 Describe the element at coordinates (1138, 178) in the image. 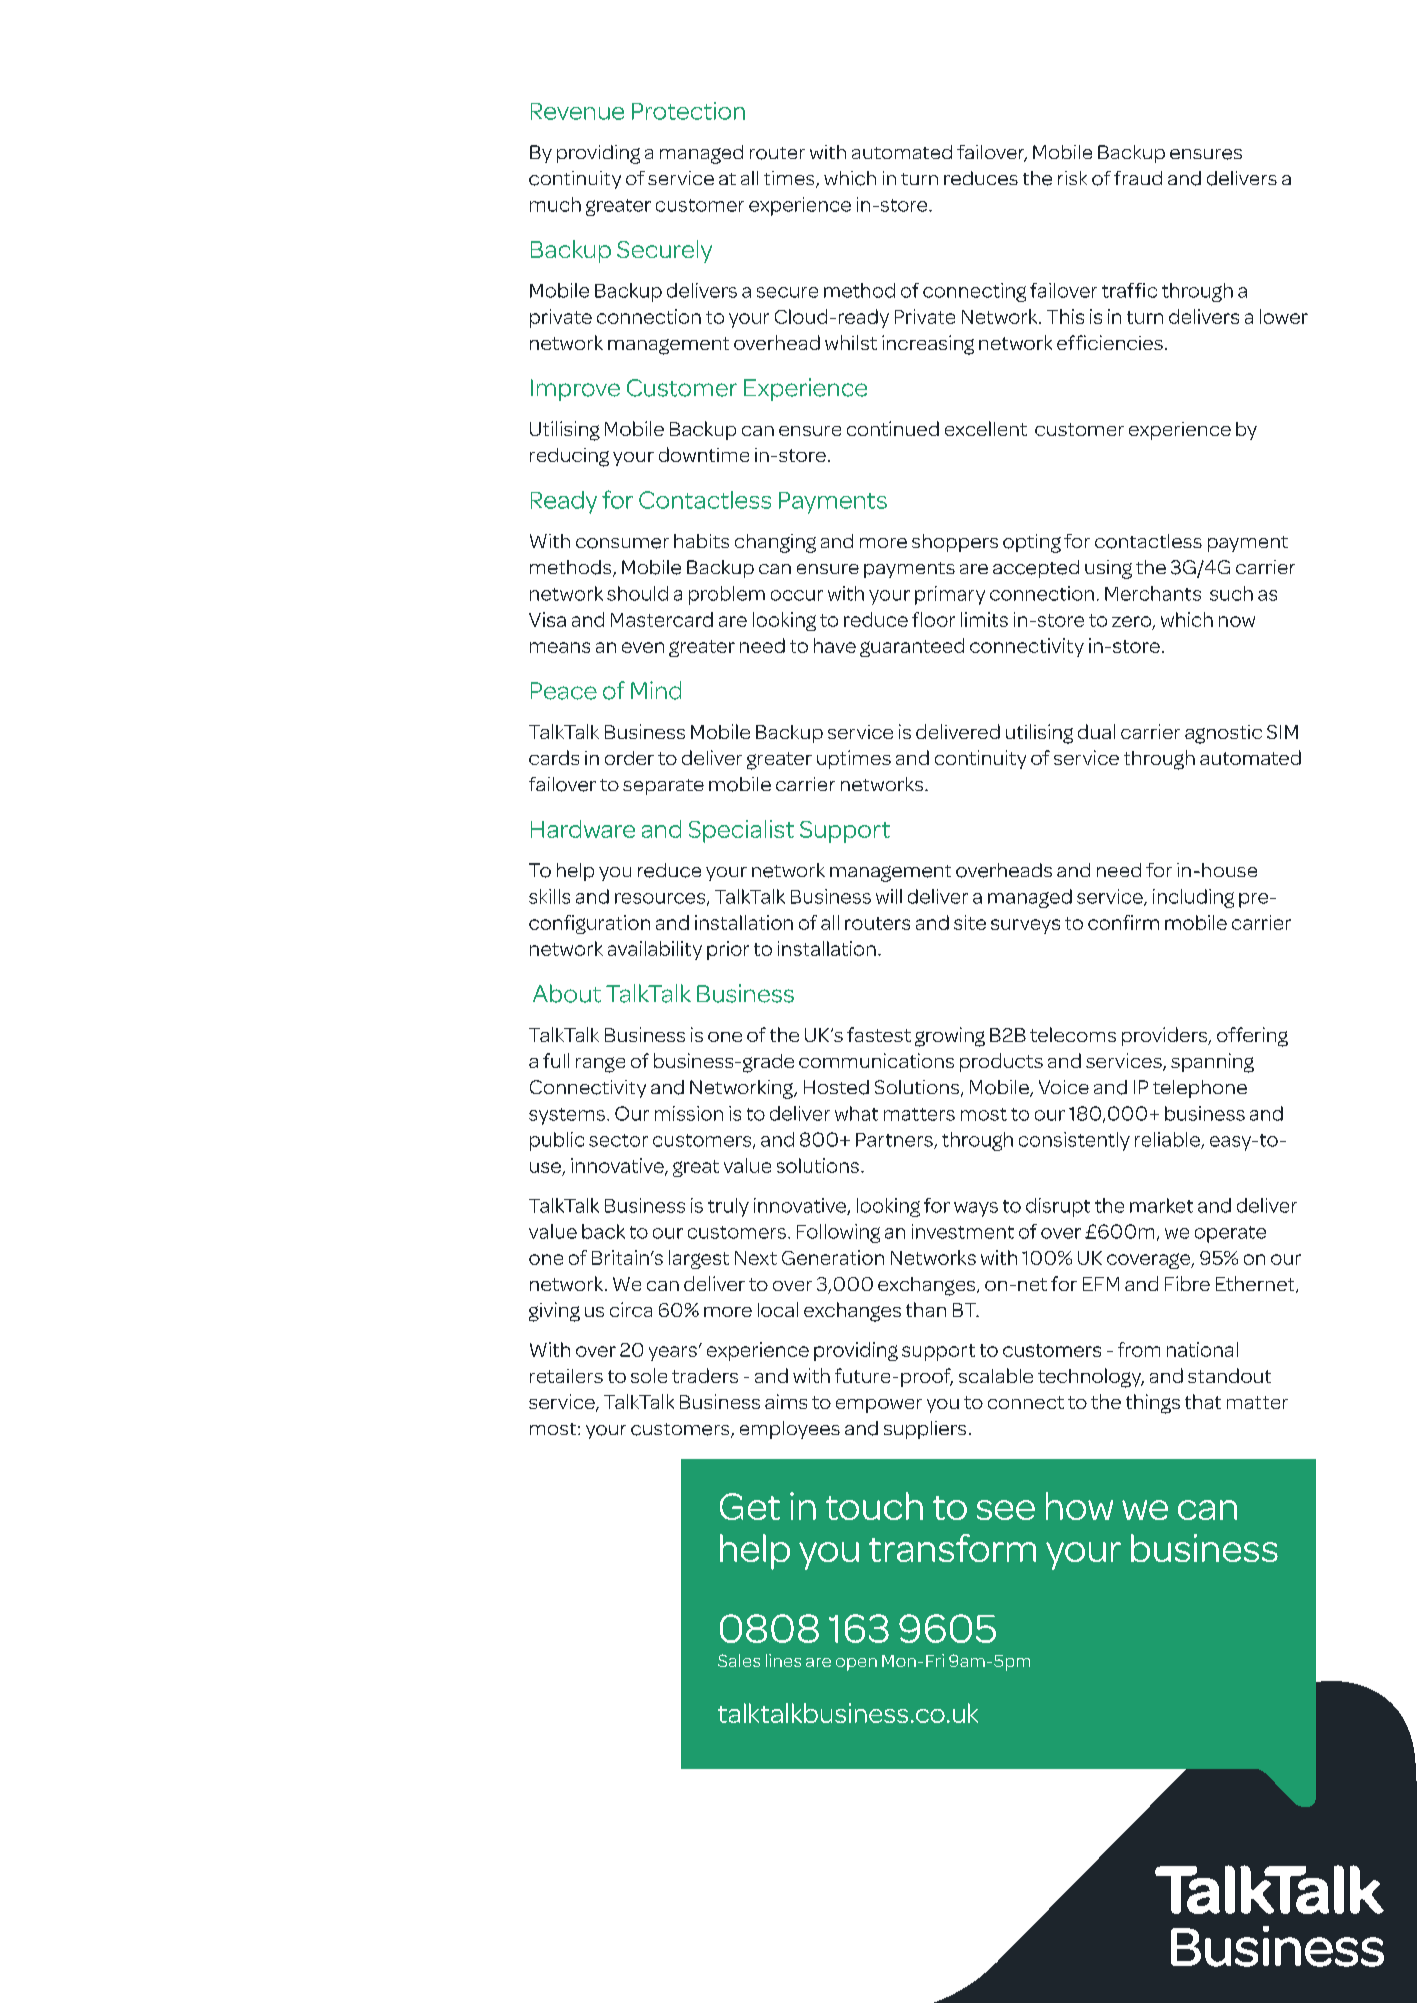

I see `fraud` at that location.
